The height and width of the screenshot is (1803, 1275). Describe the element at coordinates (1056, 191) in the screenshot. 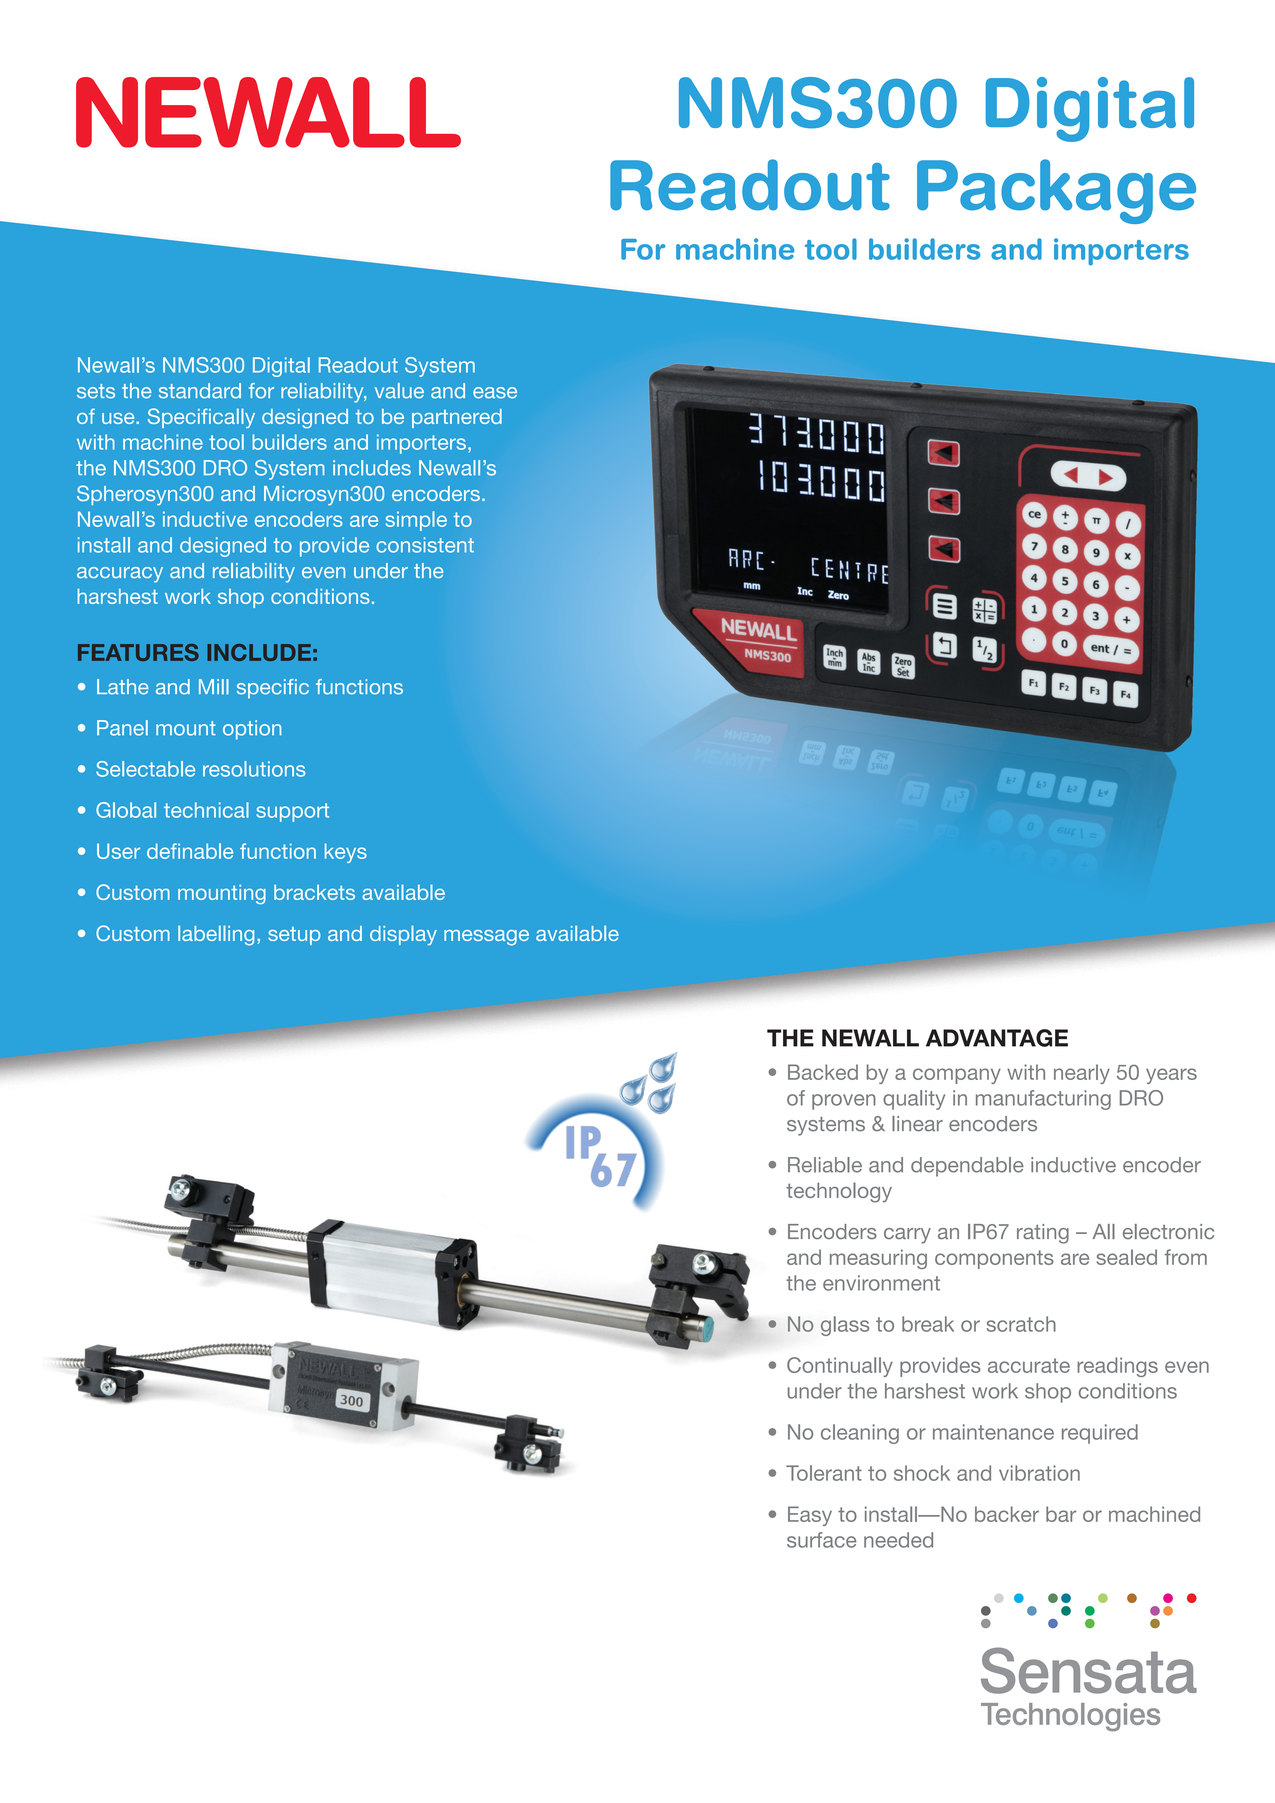

I see `Package` at that location.
